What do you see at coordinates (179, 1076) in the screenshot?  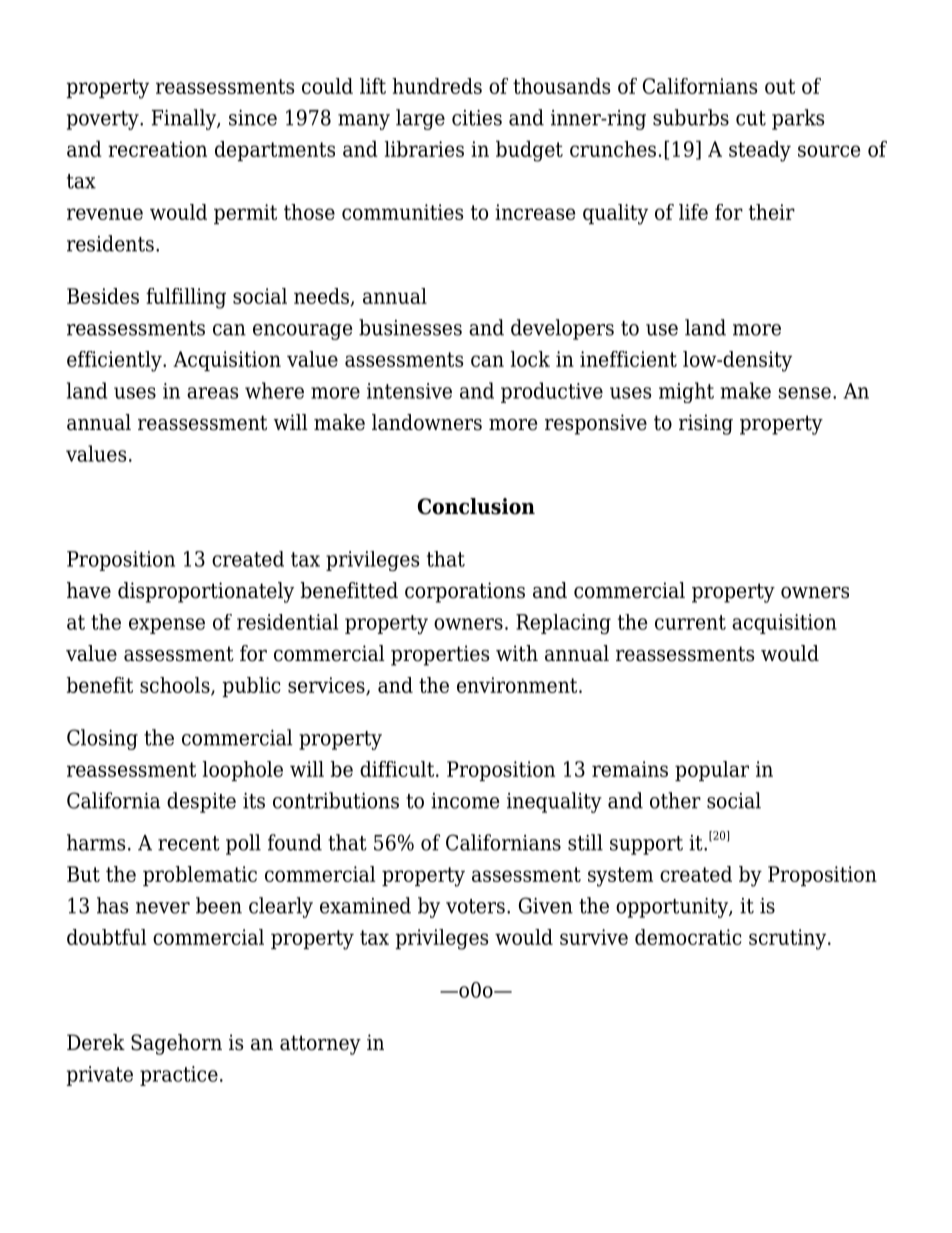 I see `practice` at bounding box center [179, 1076].
